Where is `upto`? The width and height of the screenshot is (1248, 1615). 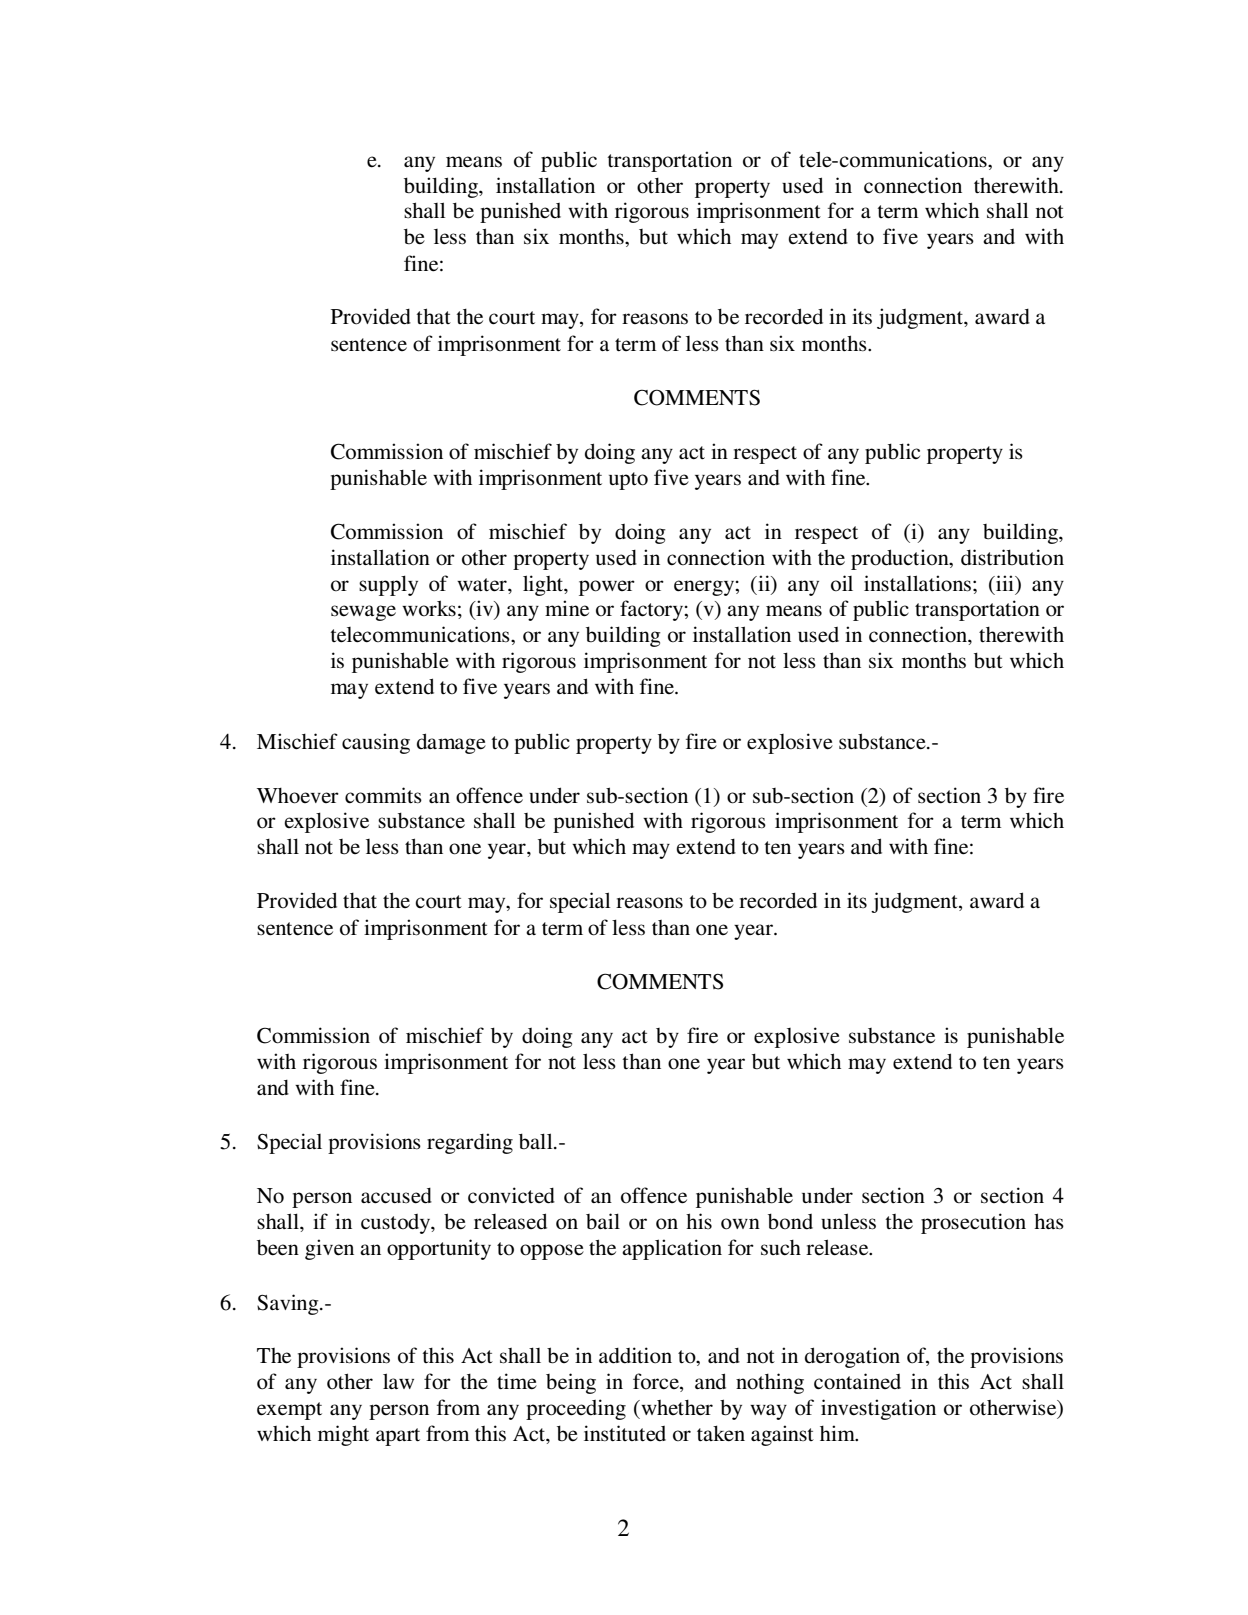
upto is located at coordinates (628, 481).
